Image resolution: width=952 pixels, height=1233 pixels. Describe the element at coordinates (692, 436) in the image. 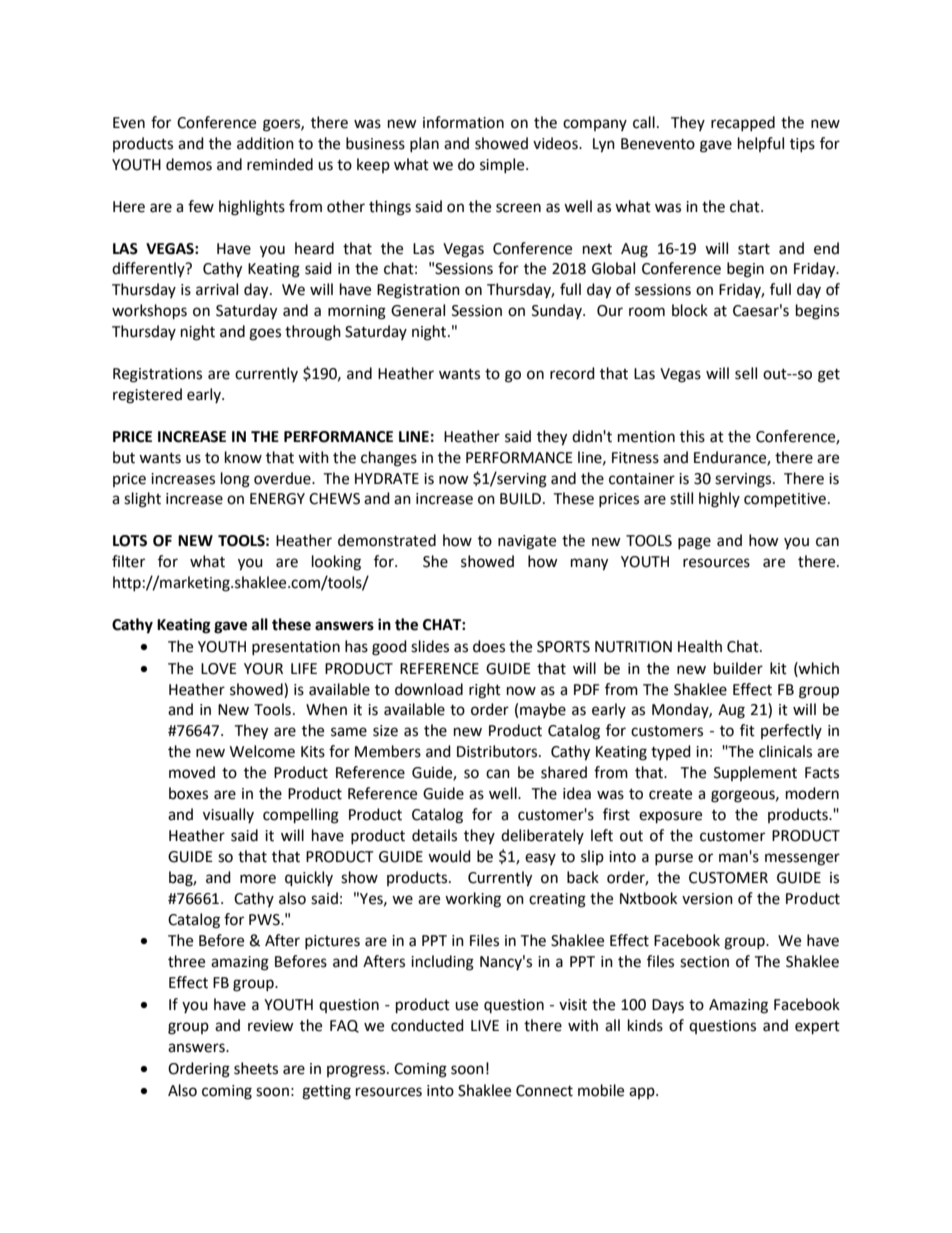

I see `this` at that location.
